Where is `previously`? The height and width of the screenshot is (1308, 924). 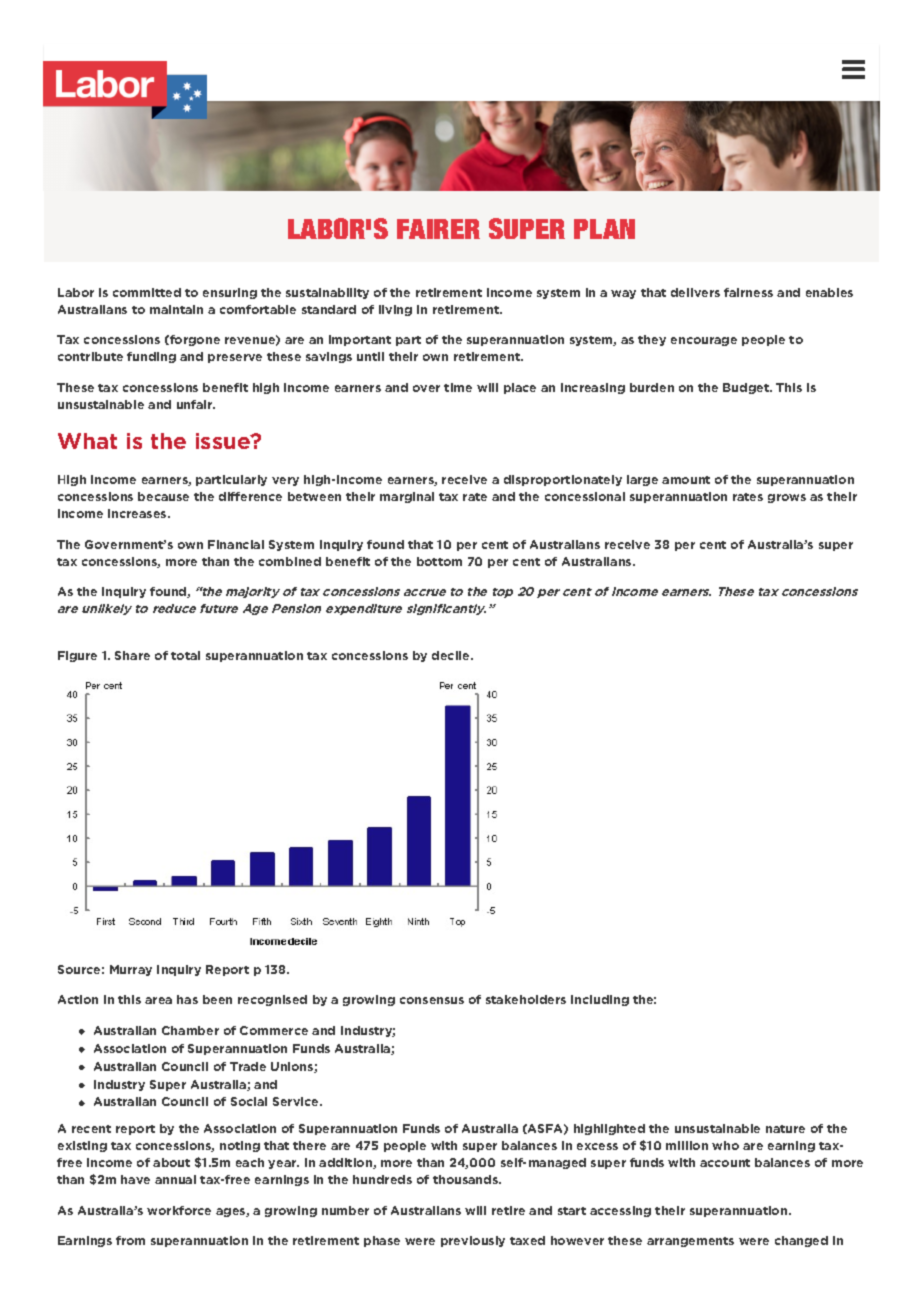
previously is located at coordinates (473, 1241).
